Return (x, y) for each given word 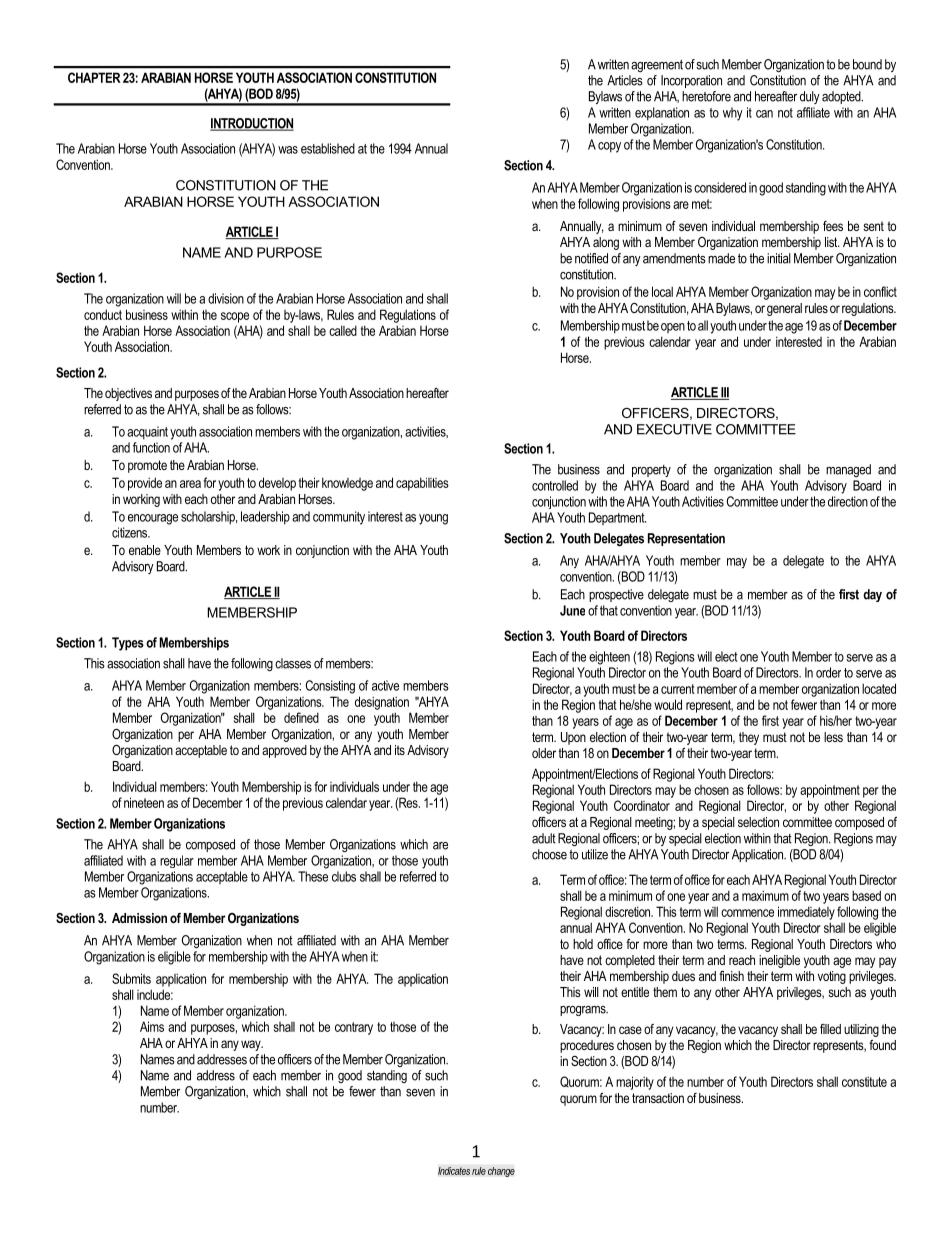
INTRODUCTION (252, 124)
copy (609, 147)
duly (810, 97)
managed (848, 470)
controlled (555, 485)
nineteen (144, 802)
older (544, 753)
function (151, 447)
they (749, 738)
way (252, 1045)
